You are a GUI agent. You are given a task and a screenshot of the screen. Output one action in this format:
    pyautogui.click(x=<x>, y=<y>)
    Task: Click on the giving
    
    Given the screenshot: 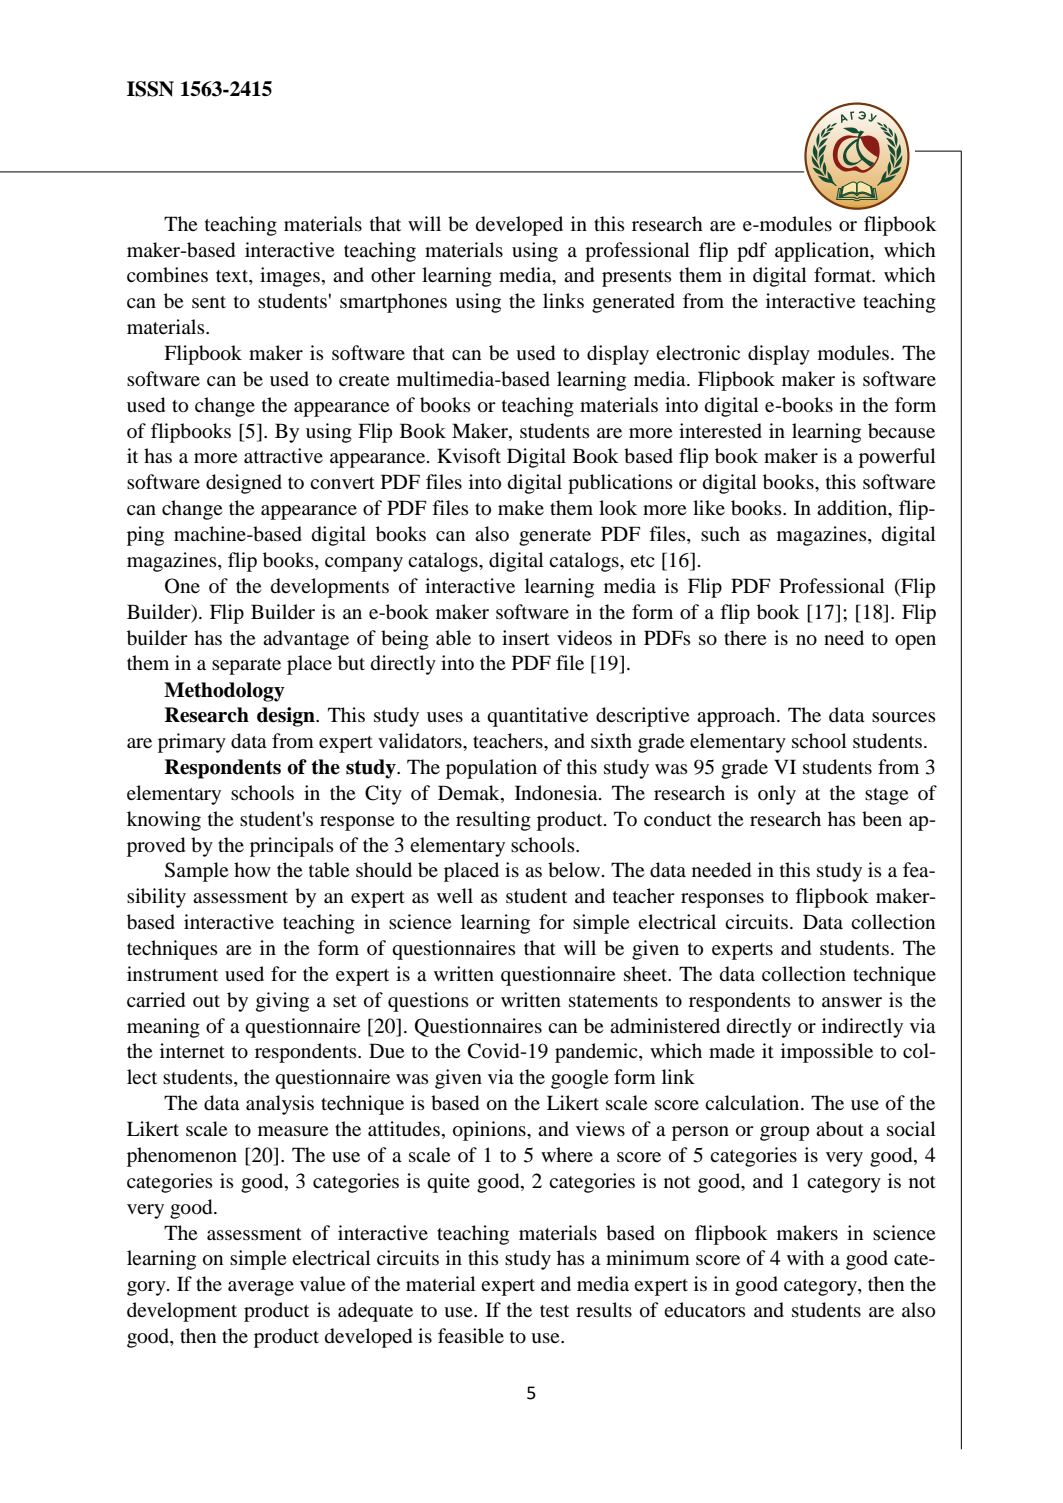 What is the action you would take?
    pyautogui.click(x=282, y=1002)
